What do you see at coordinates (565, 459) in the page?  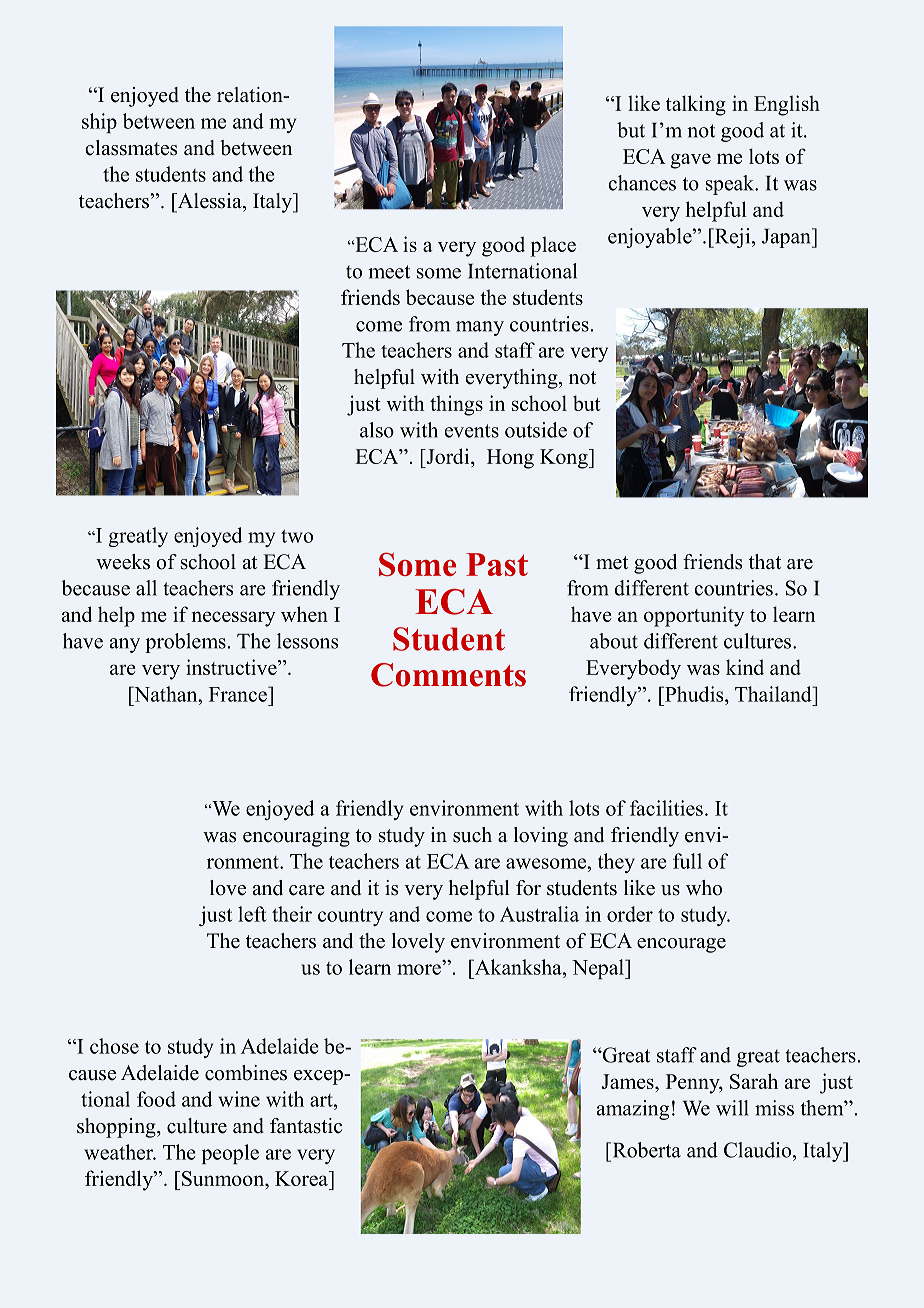 I see `Kong` at bounding box center [565, 459].
